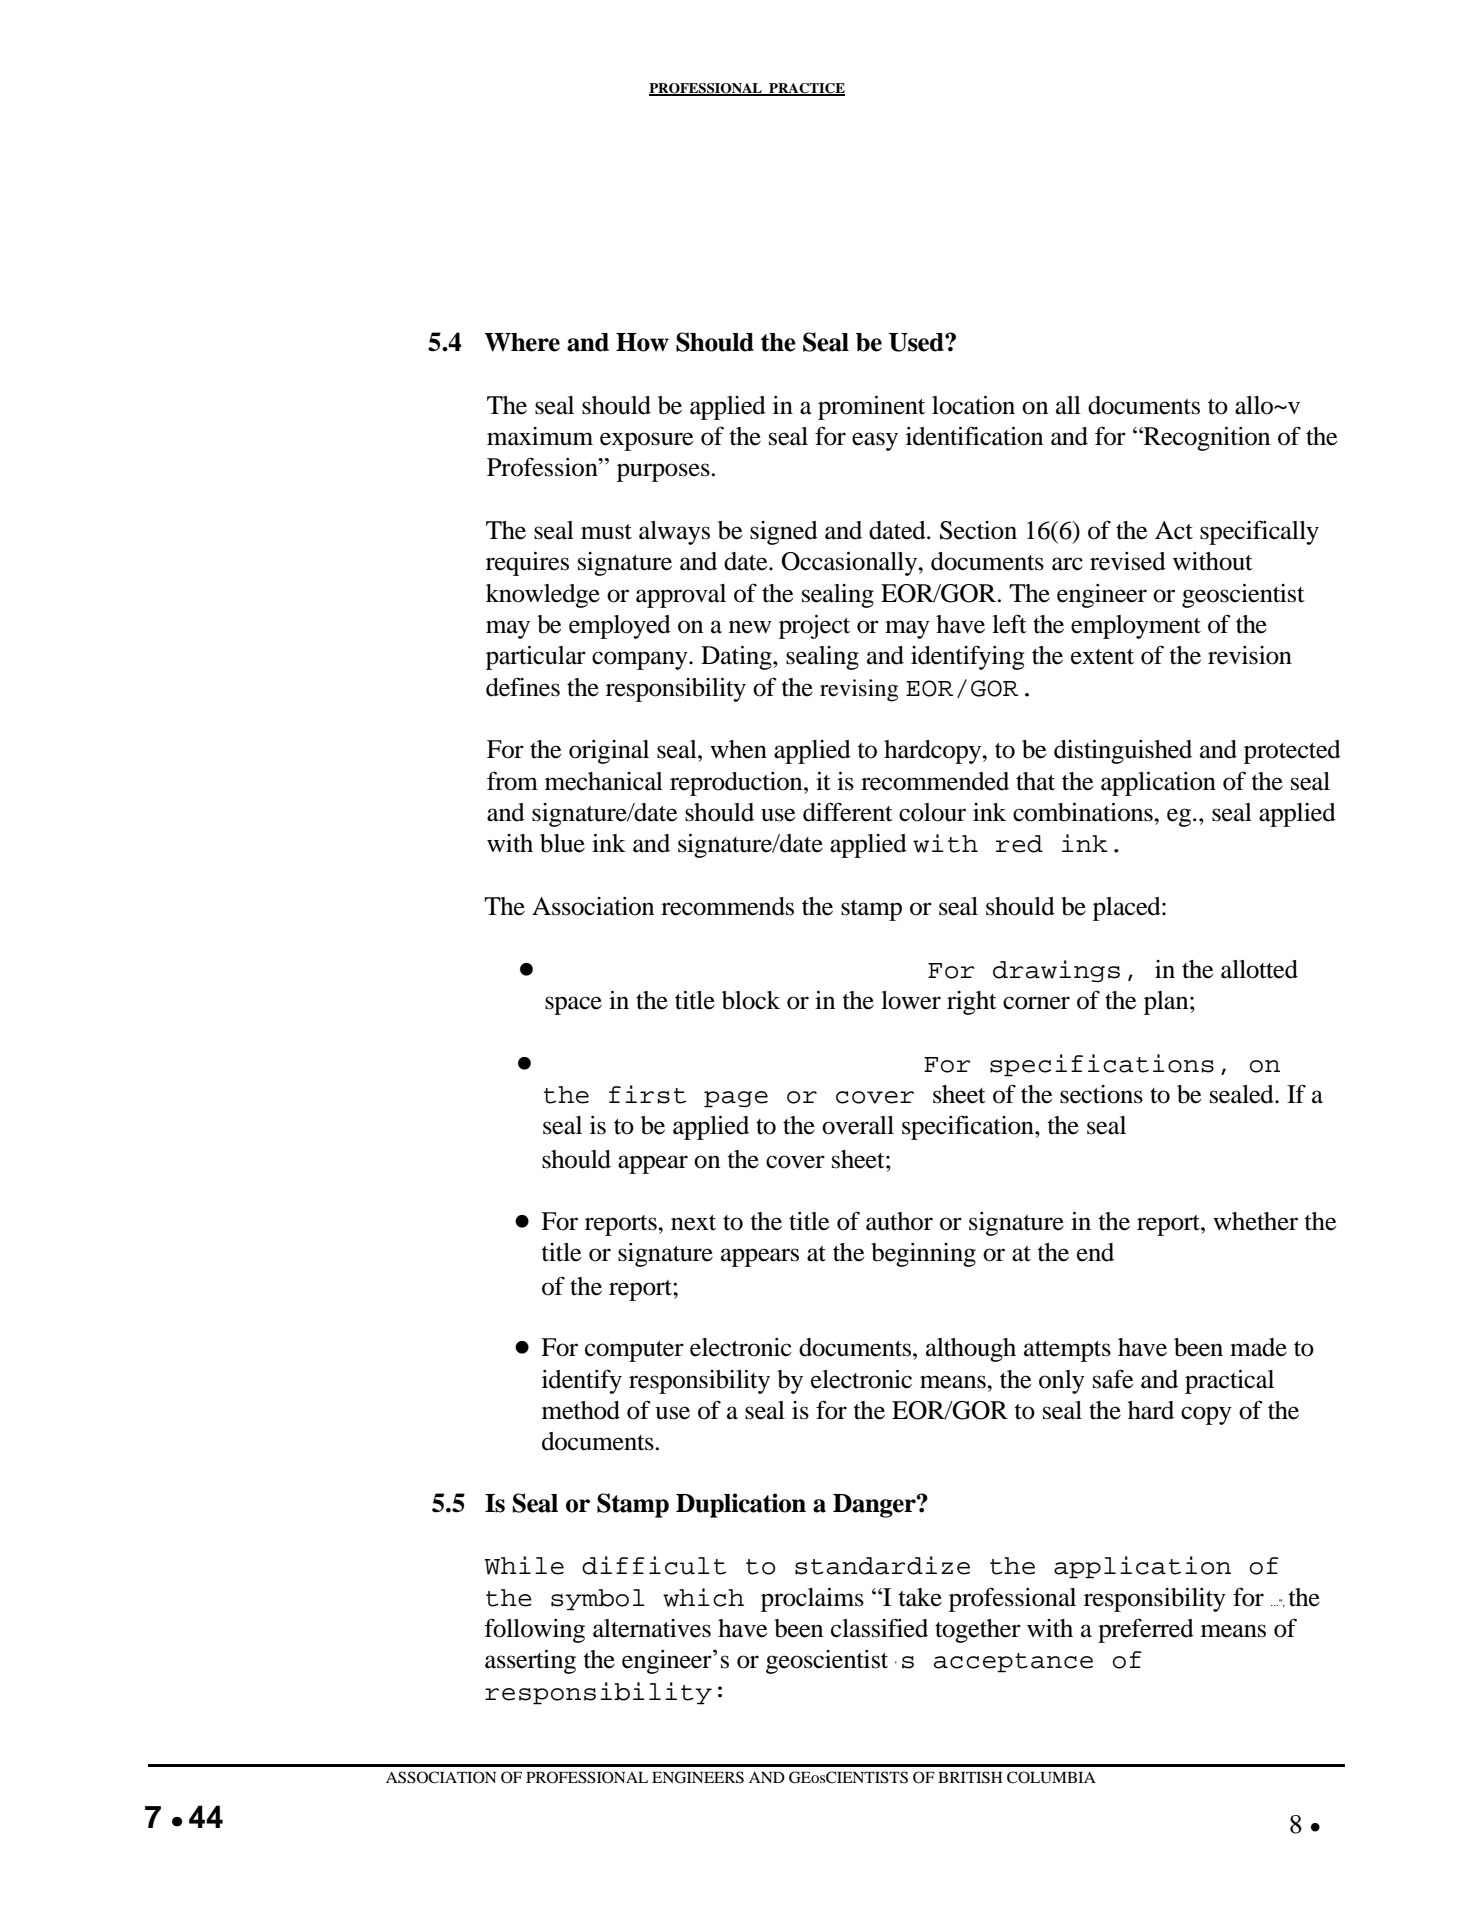 The width and height of the screenshot is (1480, 1915). Describe the element at coordinates (641, 660) in the screenshot. I see `company` at that location.
